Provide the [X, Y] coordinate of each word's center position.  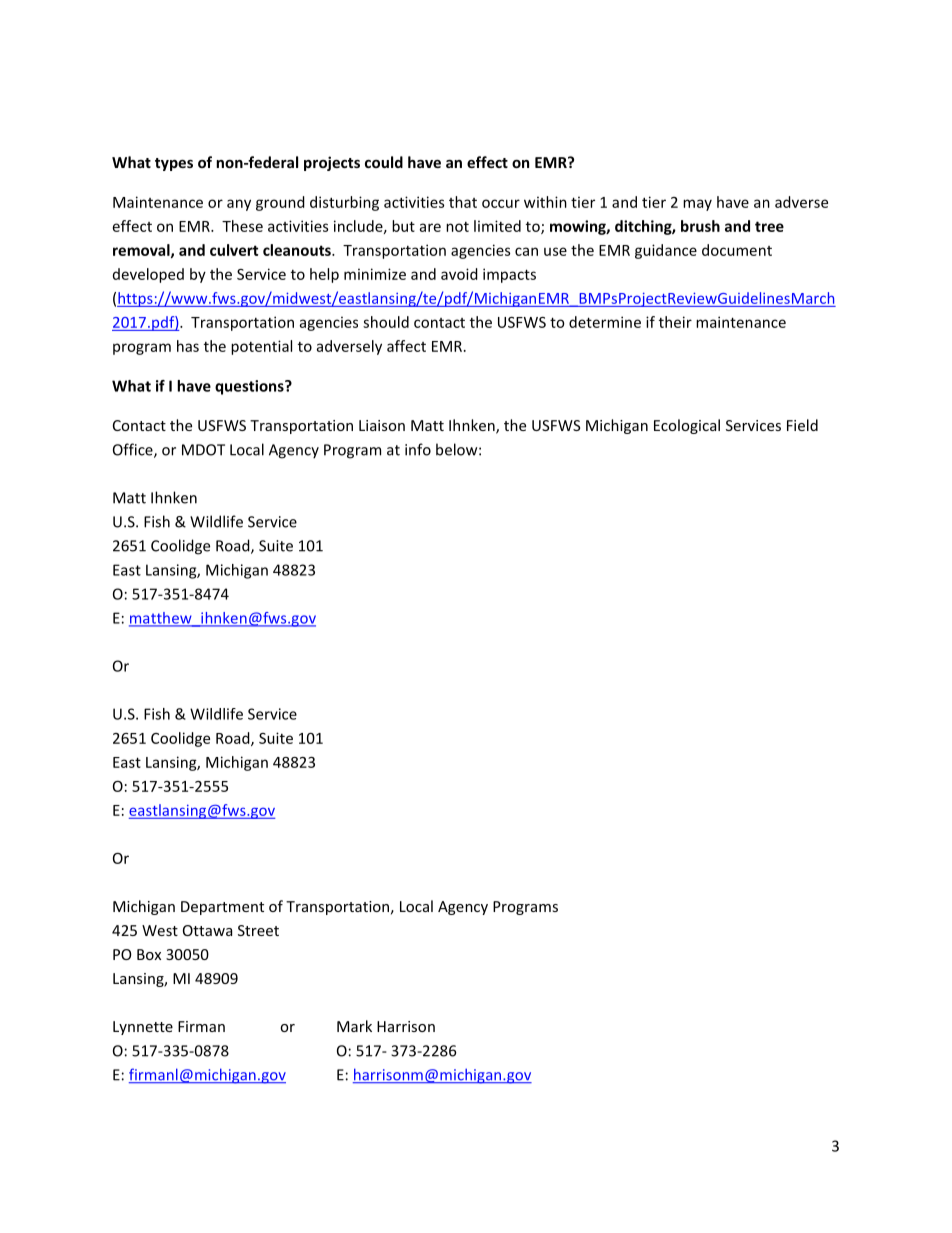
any [239, 205]
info [418, 449]
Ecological [687, 426]
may [697, 205]
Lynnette [143, 1028]
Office [134, 450]
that [463, 202]
